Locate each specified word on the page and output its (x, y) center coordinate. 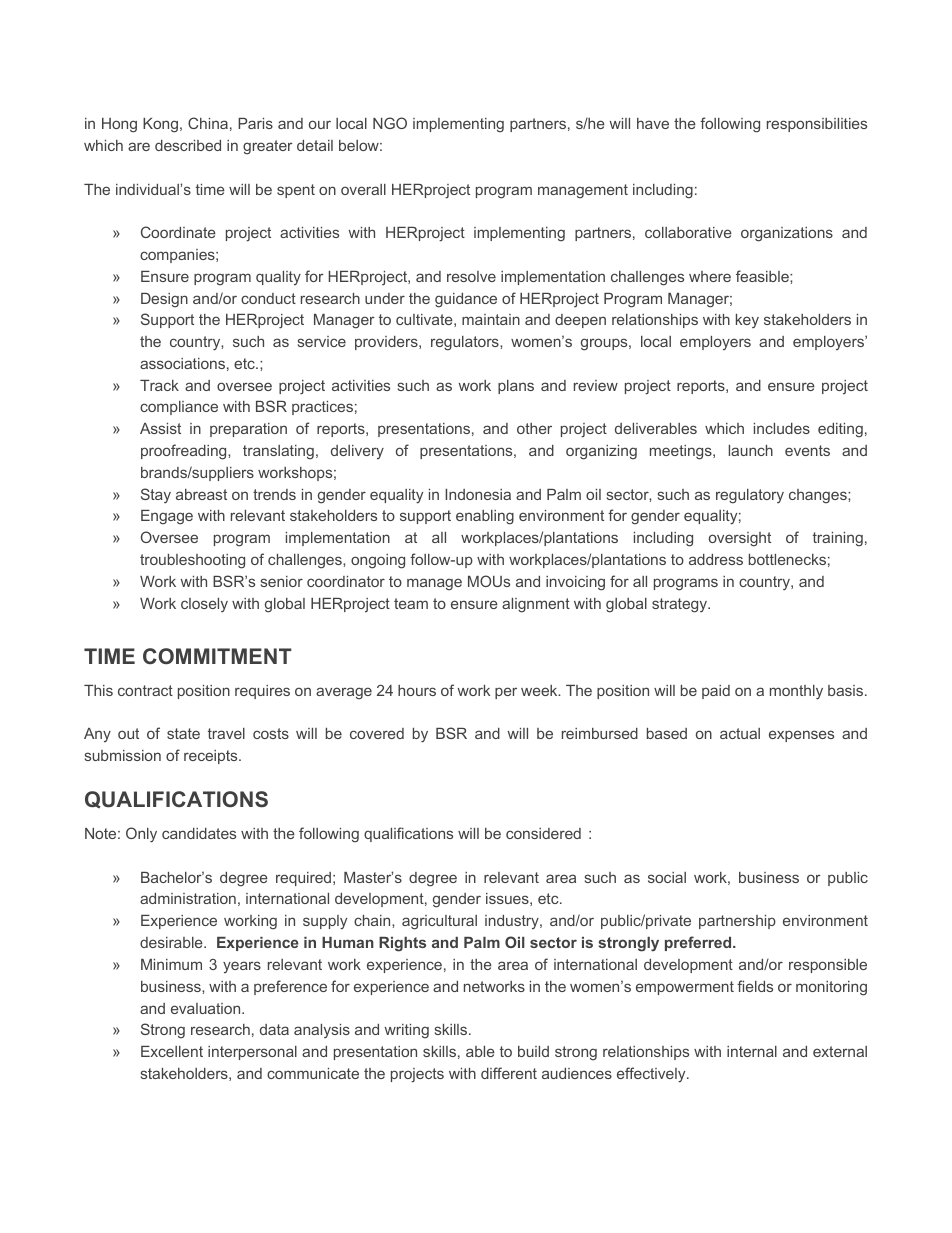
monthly (796, 692)
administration (188, 898)
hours (417, 690)
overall (363, 189)
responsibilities (817, 125)
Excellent (172, 1051)
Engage (167, 517)
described (188, 145)
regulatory (750, 496)
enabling (485, 517)
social (667, 877)
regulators (466, 343)
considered (543, 833)
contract (145, 690)
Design (164, 300)
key (747, 321)
